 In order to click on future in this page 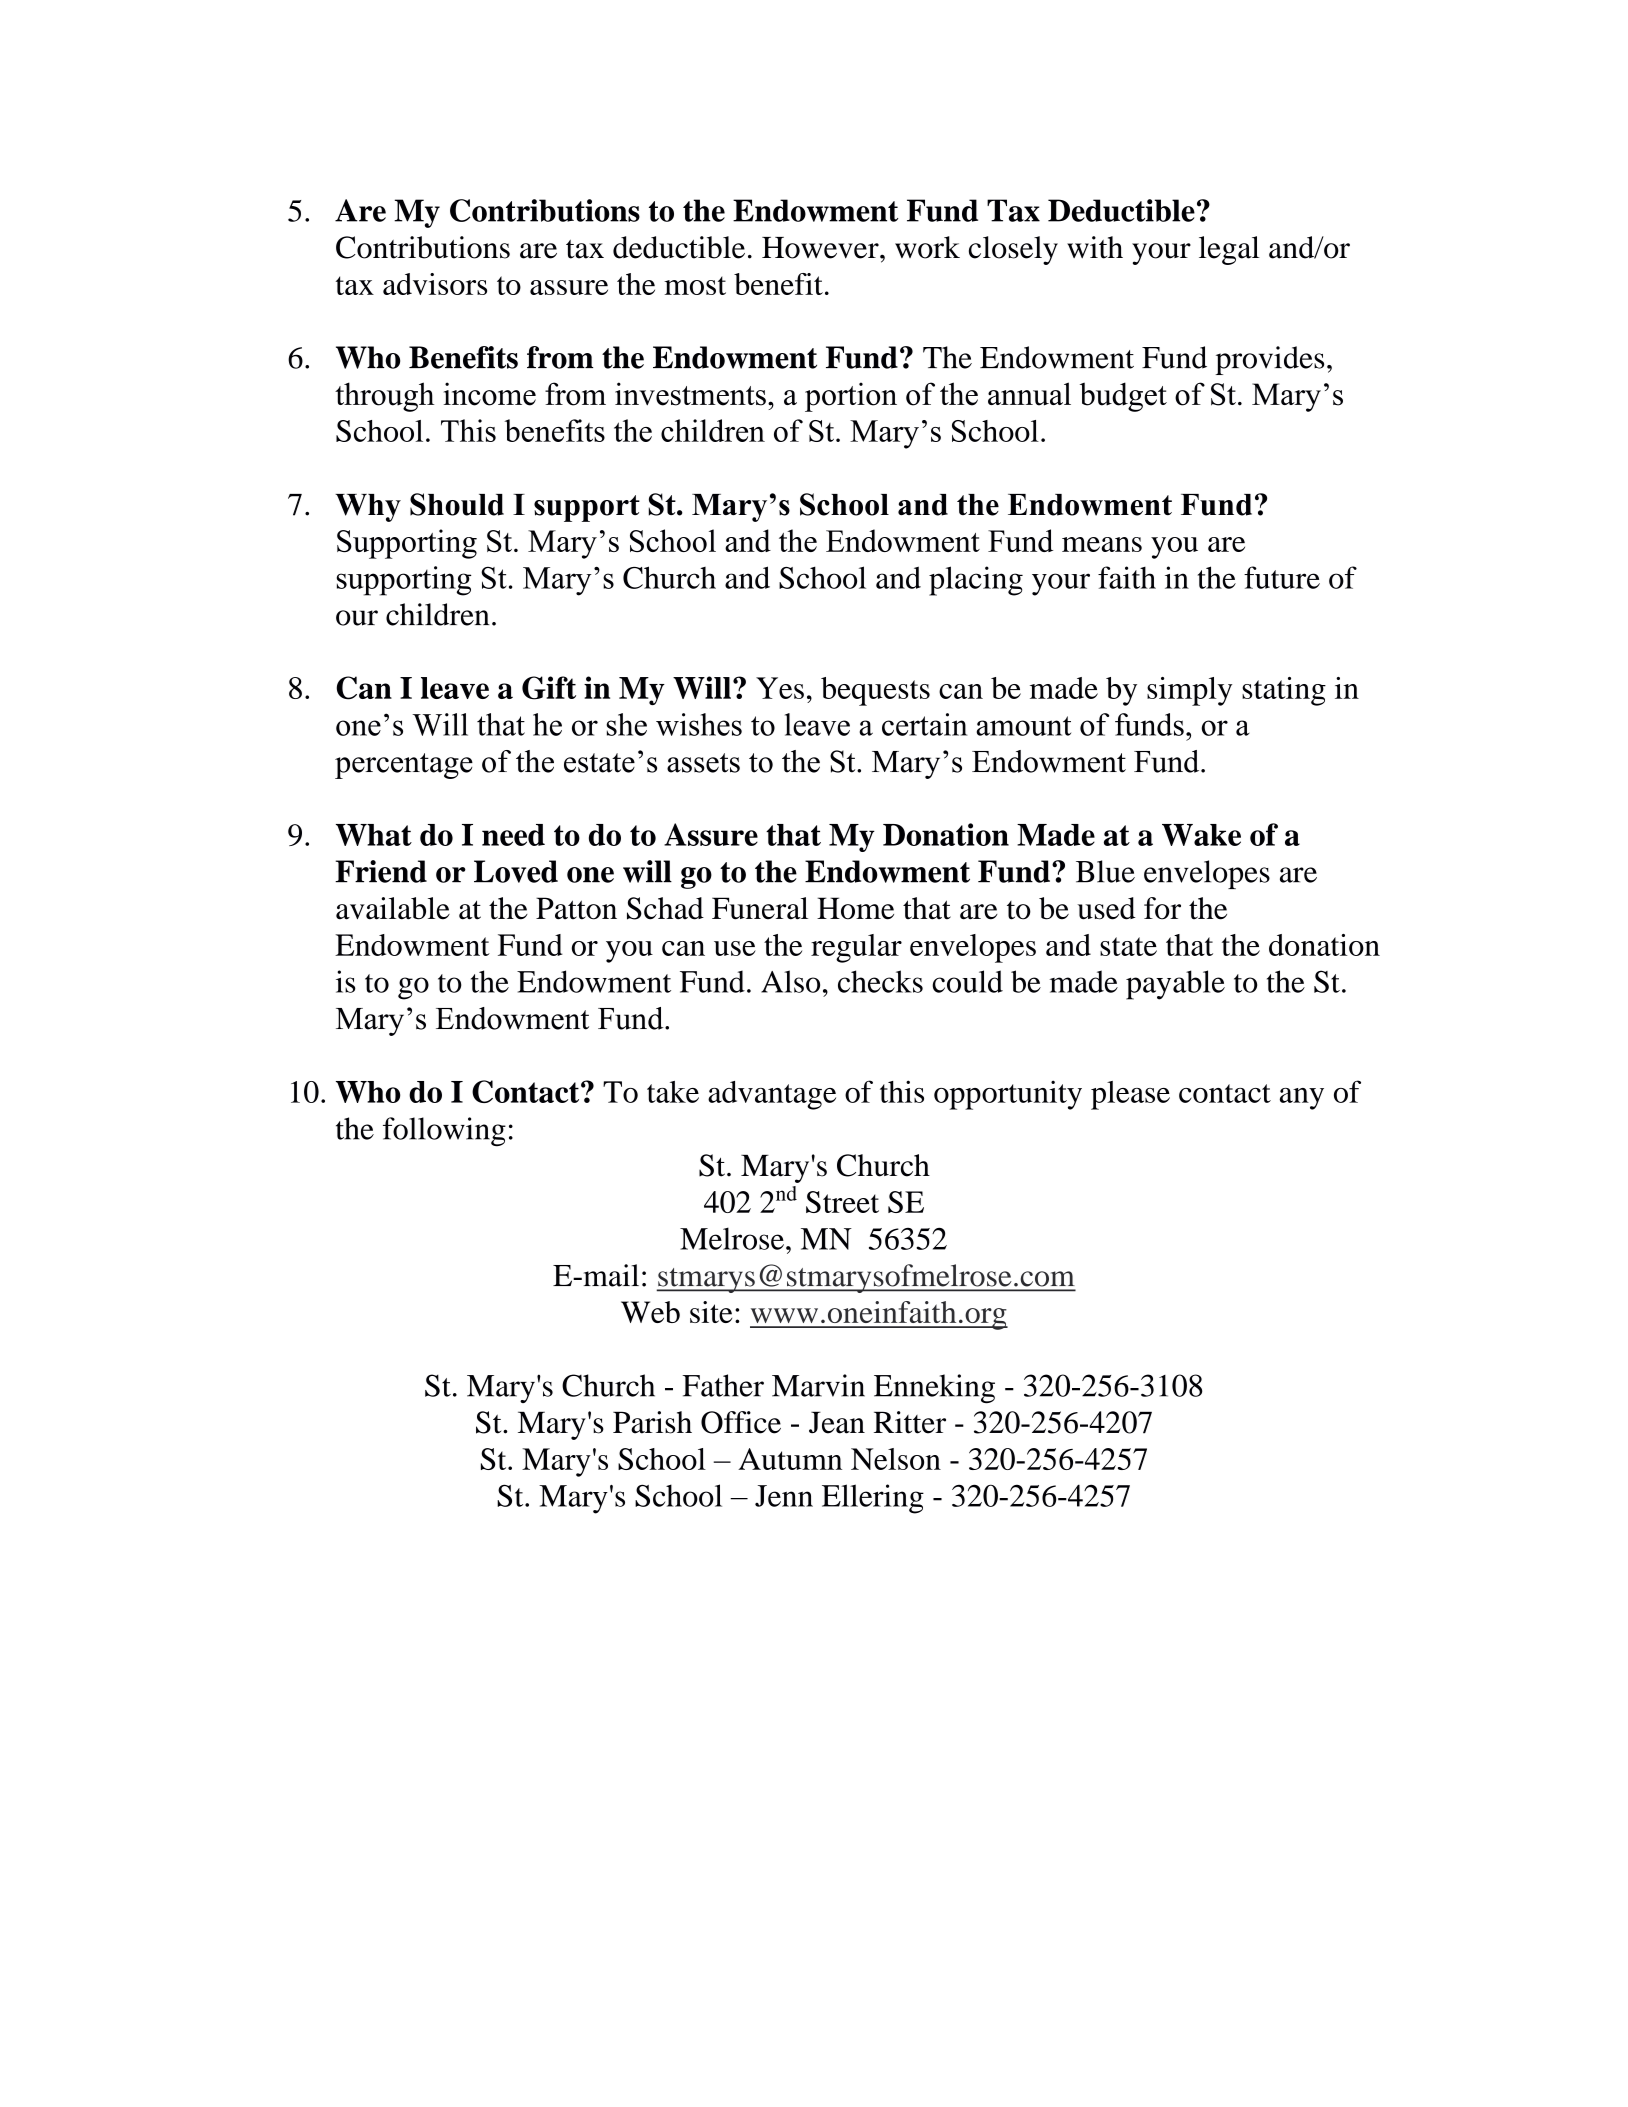, I will do `click(1282, 577)`.
